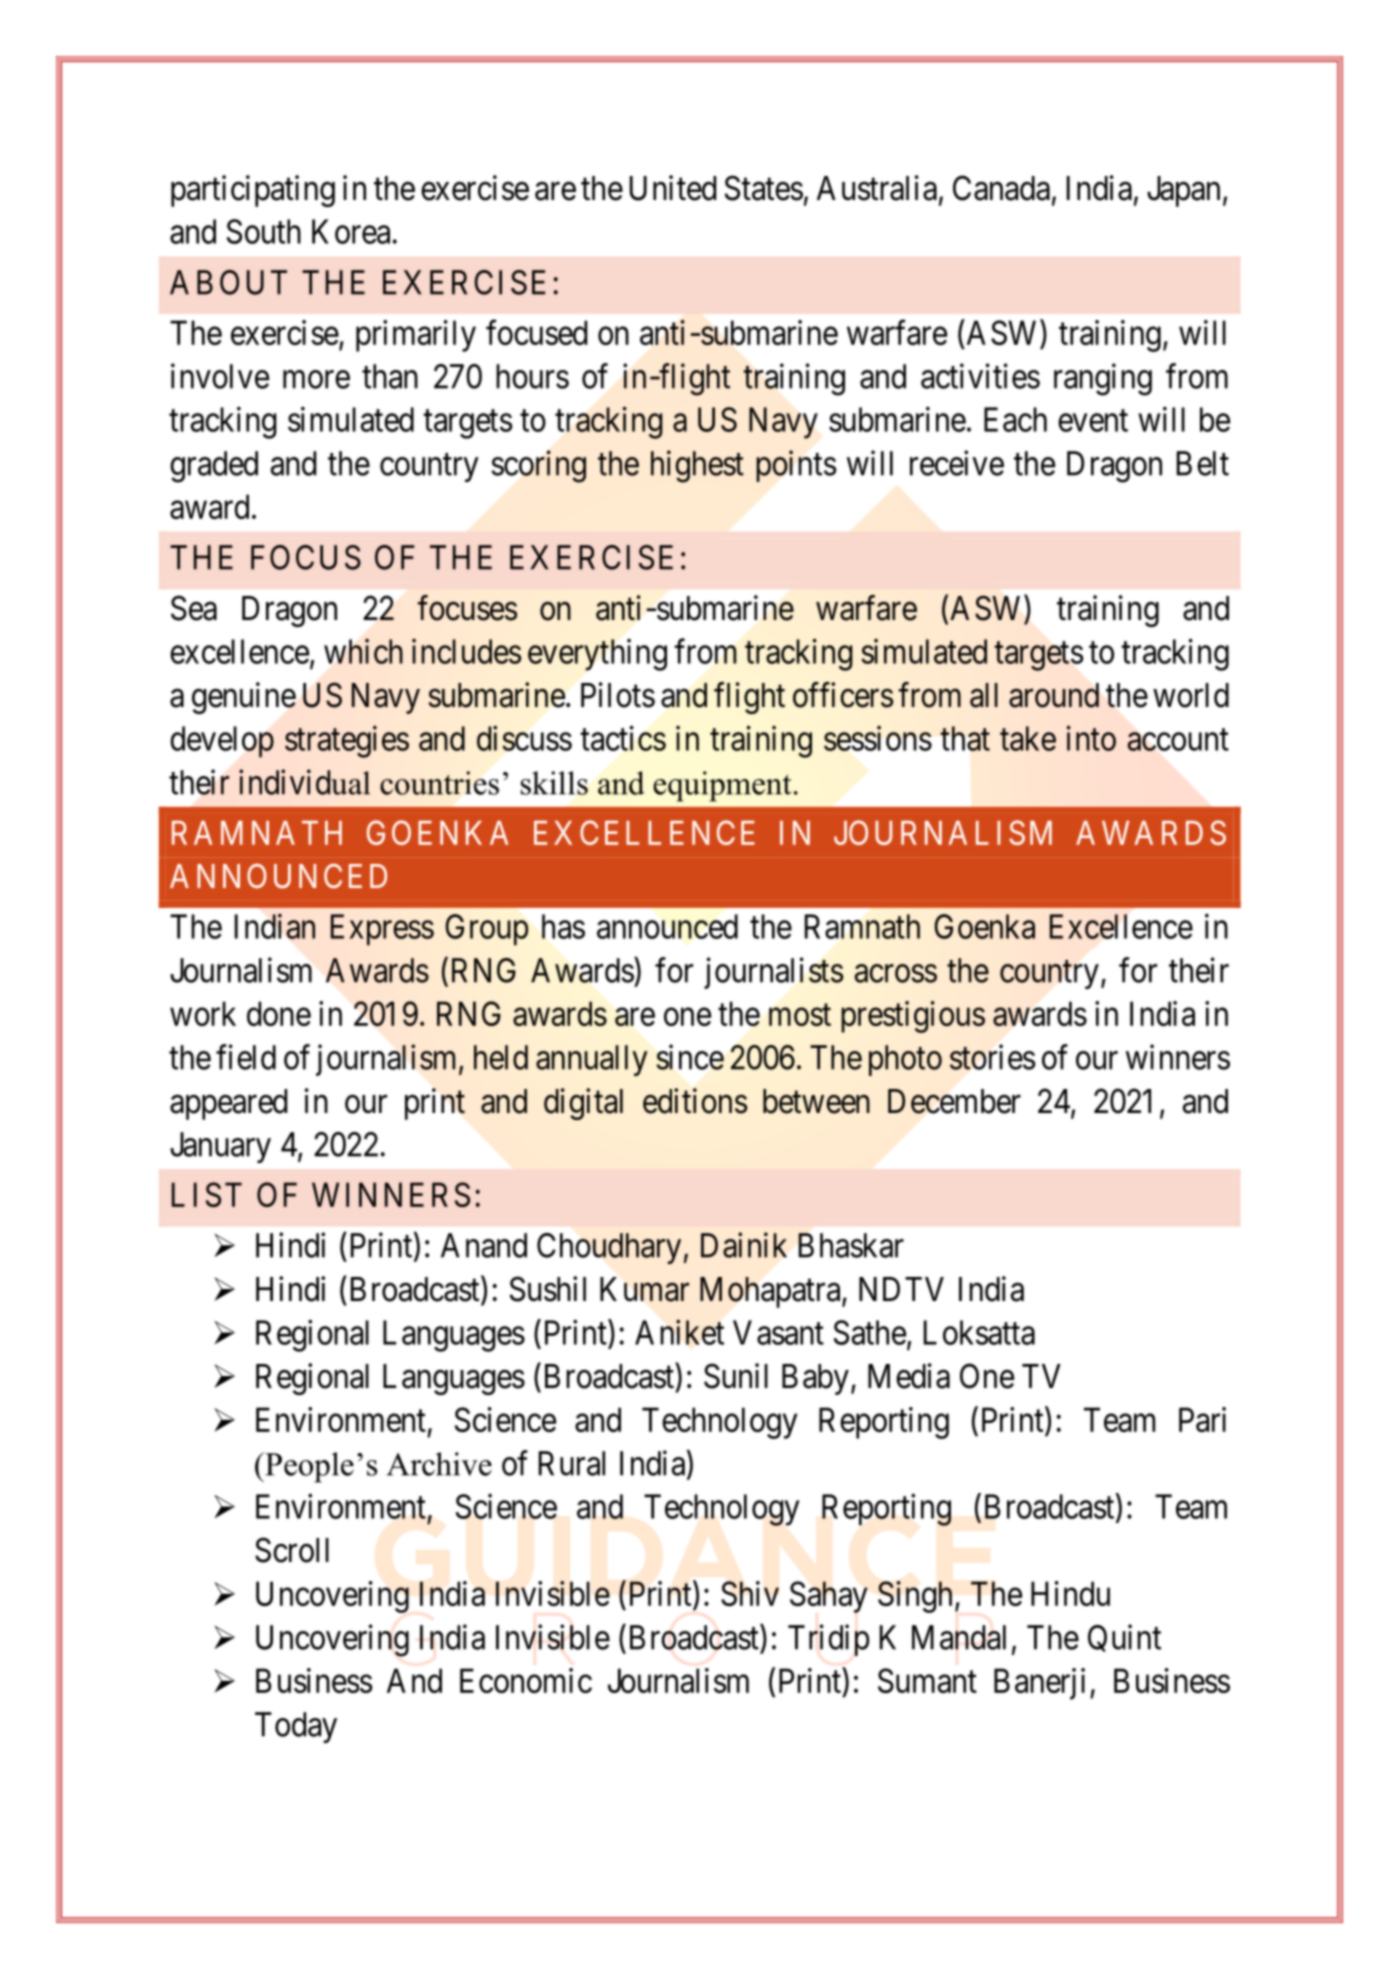 Image resolution: width=1399 pixels, height=1979 pixels. I want to click on Anand, so click(484, 1245).
